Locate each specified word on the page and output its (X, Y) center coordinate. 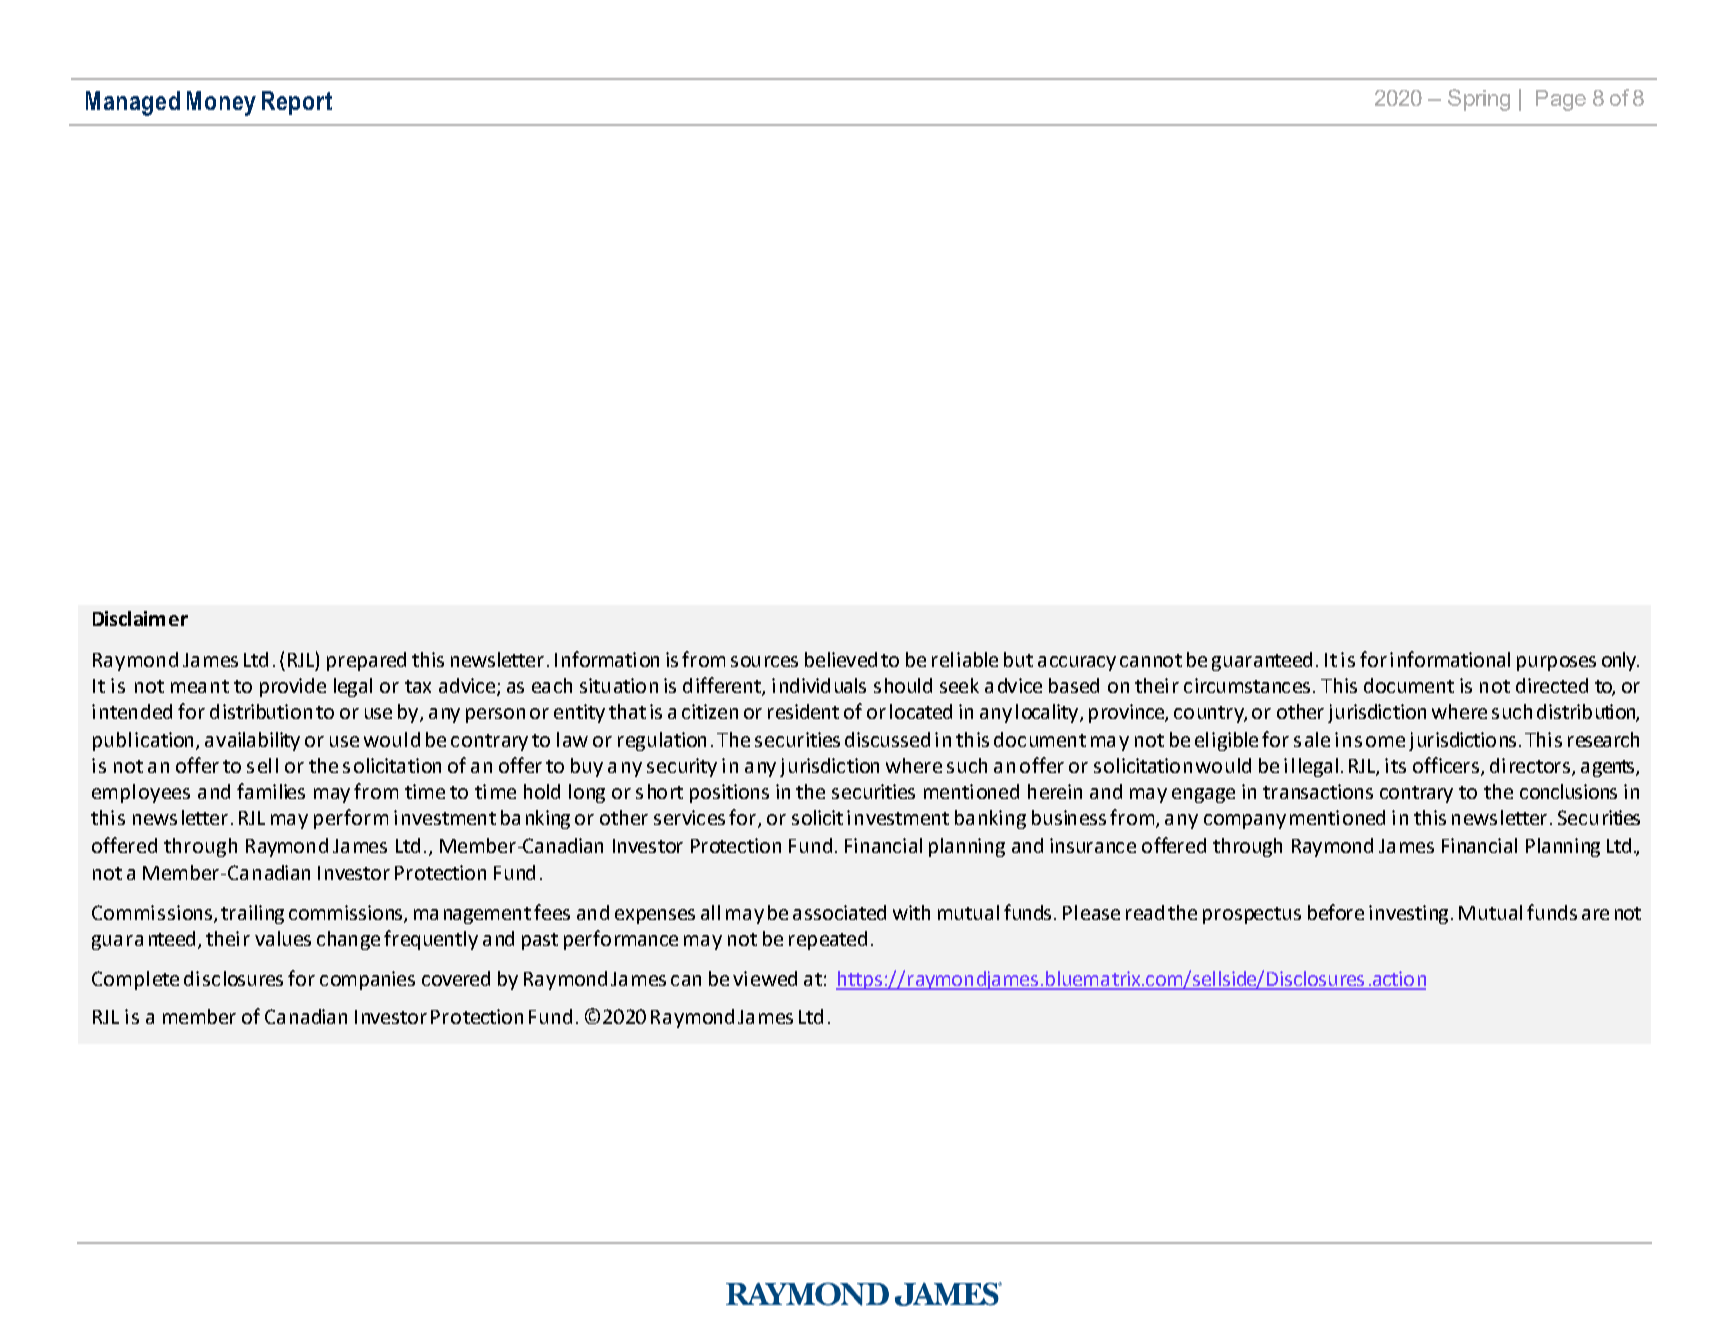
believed (841, 659)
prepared (366, 661)
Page (1561, 100)
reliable (965, 659)
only (1620, 661)
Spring (1479, 100)
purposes (1556, 663)
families (271, 791)
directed (1552, 685)
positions (729, 793)
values (283, 938)
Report (297, 103)
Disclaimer (140, 618)
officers (1447, 766)
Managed (133, 103)
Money (221, 103)
